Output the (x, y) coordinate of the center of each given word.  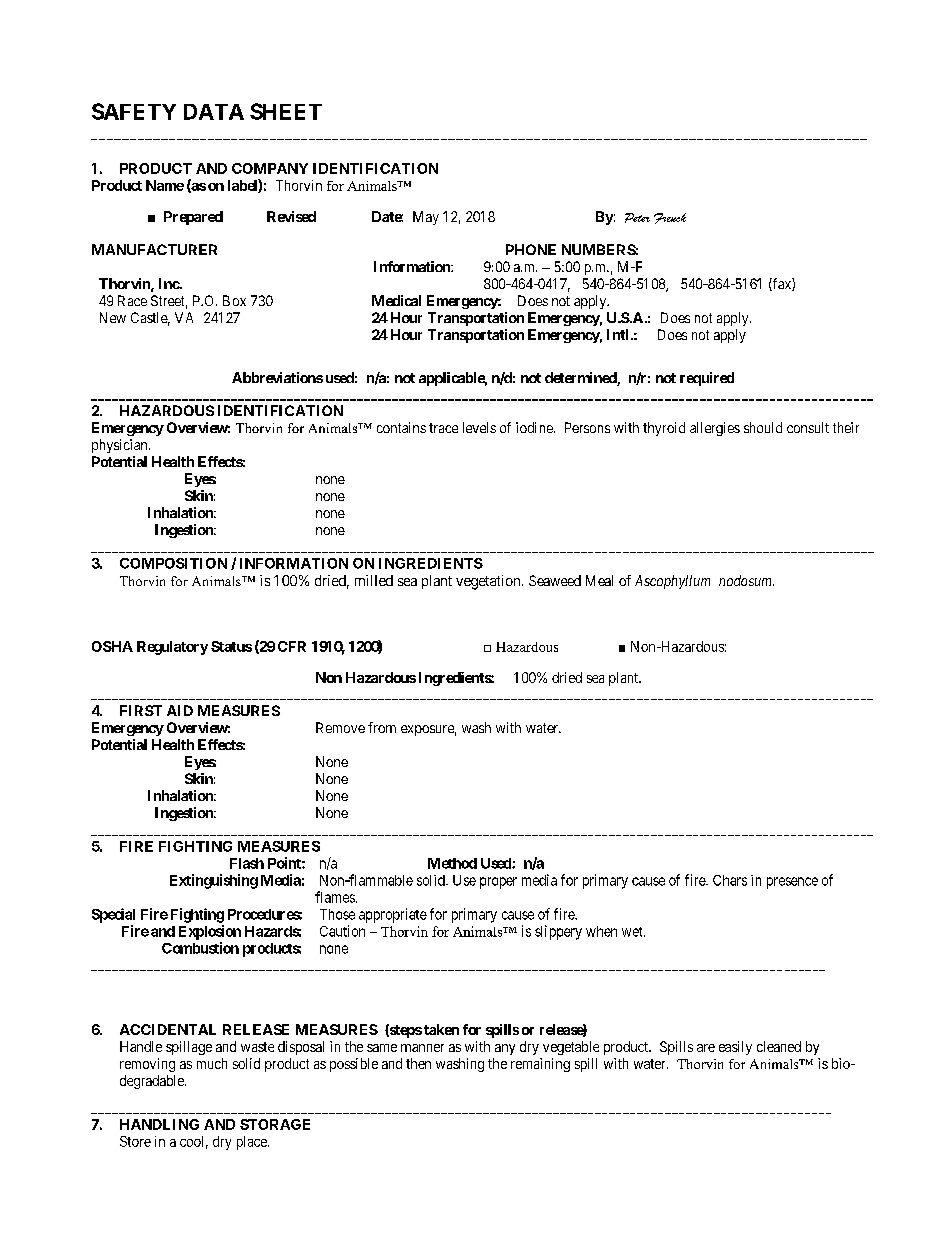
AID (180, 710)
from (382, 727)
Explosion (210, 932)
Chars (730, 880)
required (707, 379)
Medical (396, 300)
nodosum (746, 580)
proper (498, 883)
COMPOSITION (173, 563)
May (426, 218)
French (670, 218)
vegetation (489, 582)
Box (234, 300)
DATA (214, 112)
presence (792, 883)
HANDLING (159, 1124)
